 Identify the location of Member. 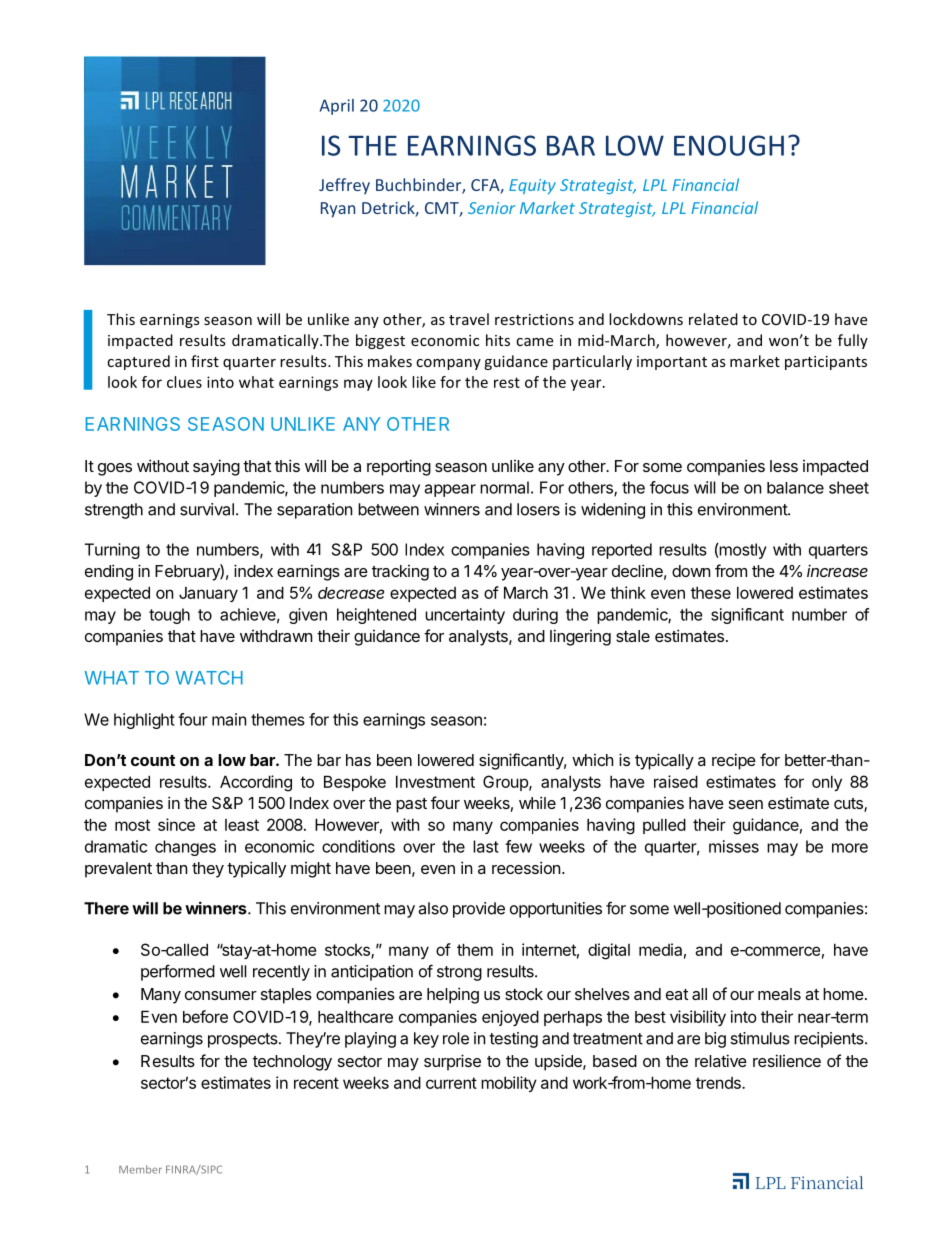
(140, 1169).
